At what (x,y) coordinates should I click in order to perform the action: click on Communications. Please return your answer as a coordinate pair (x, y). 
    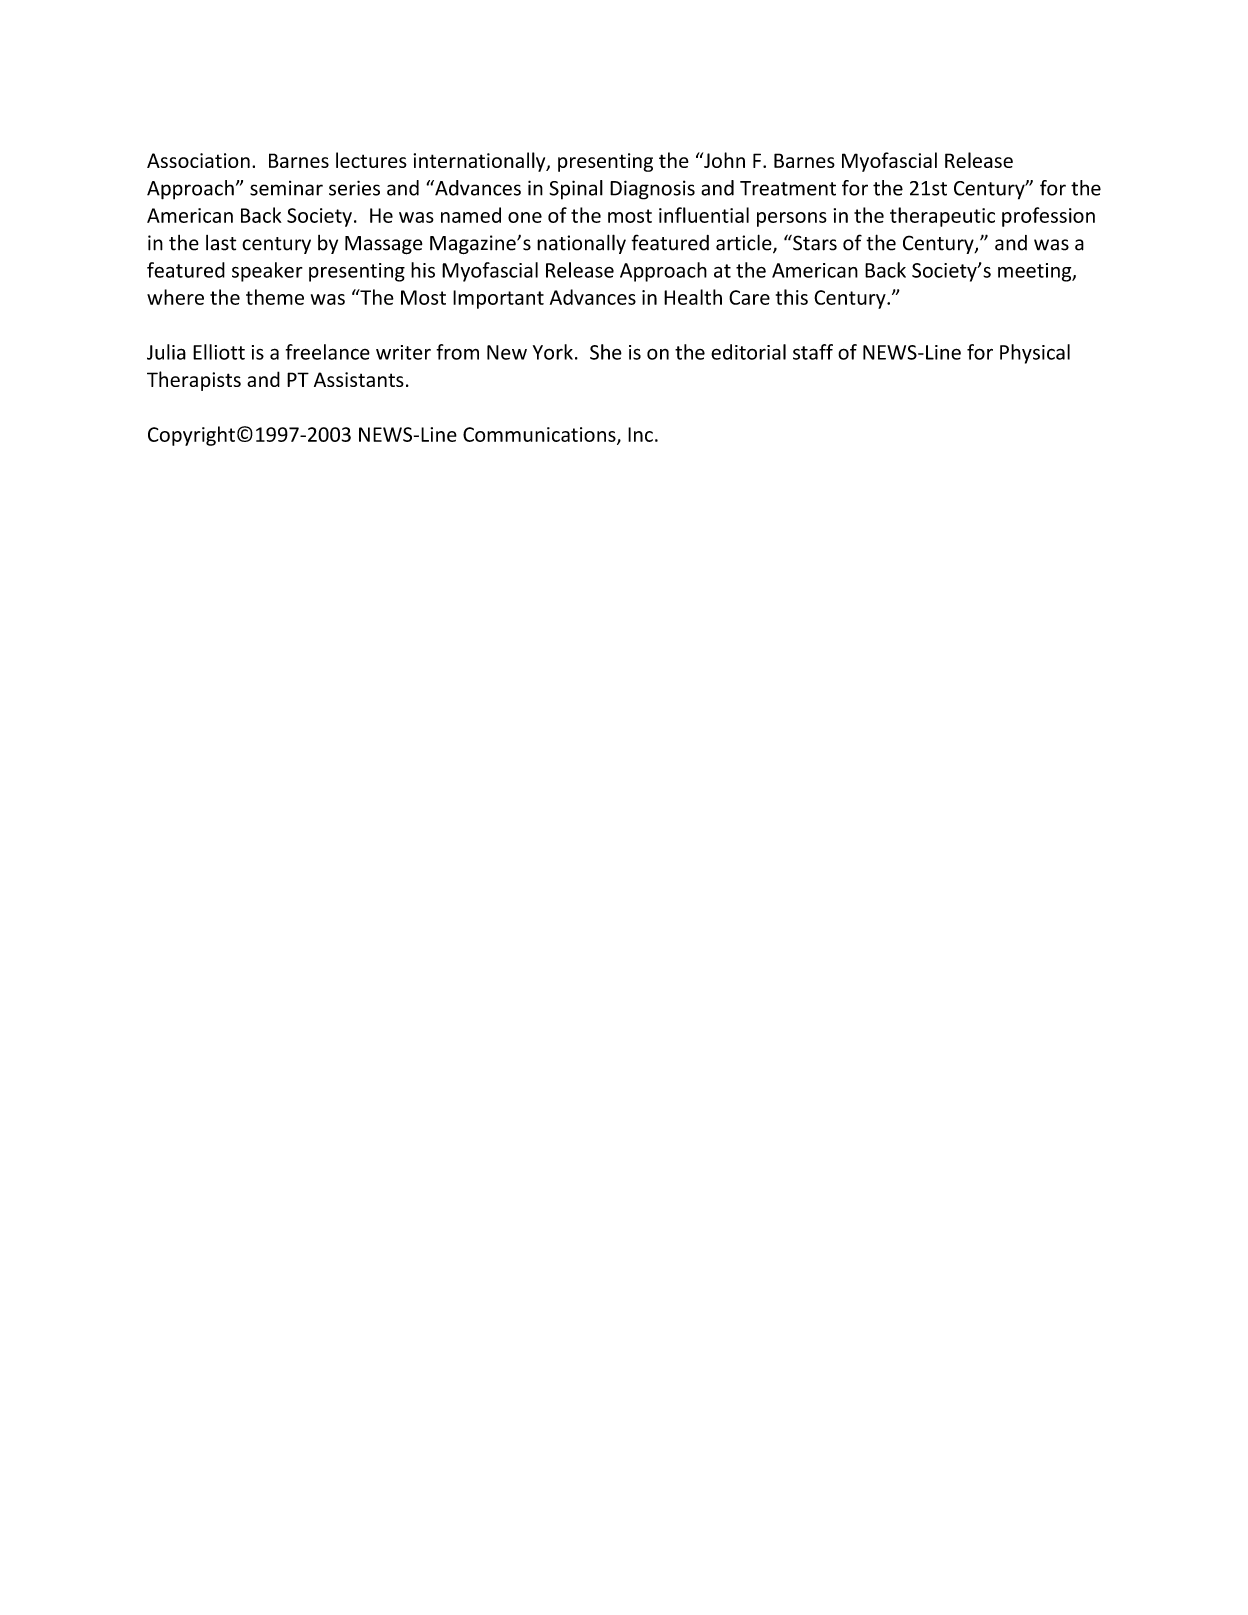
    Looking at the image, I should click on (540, 435).
